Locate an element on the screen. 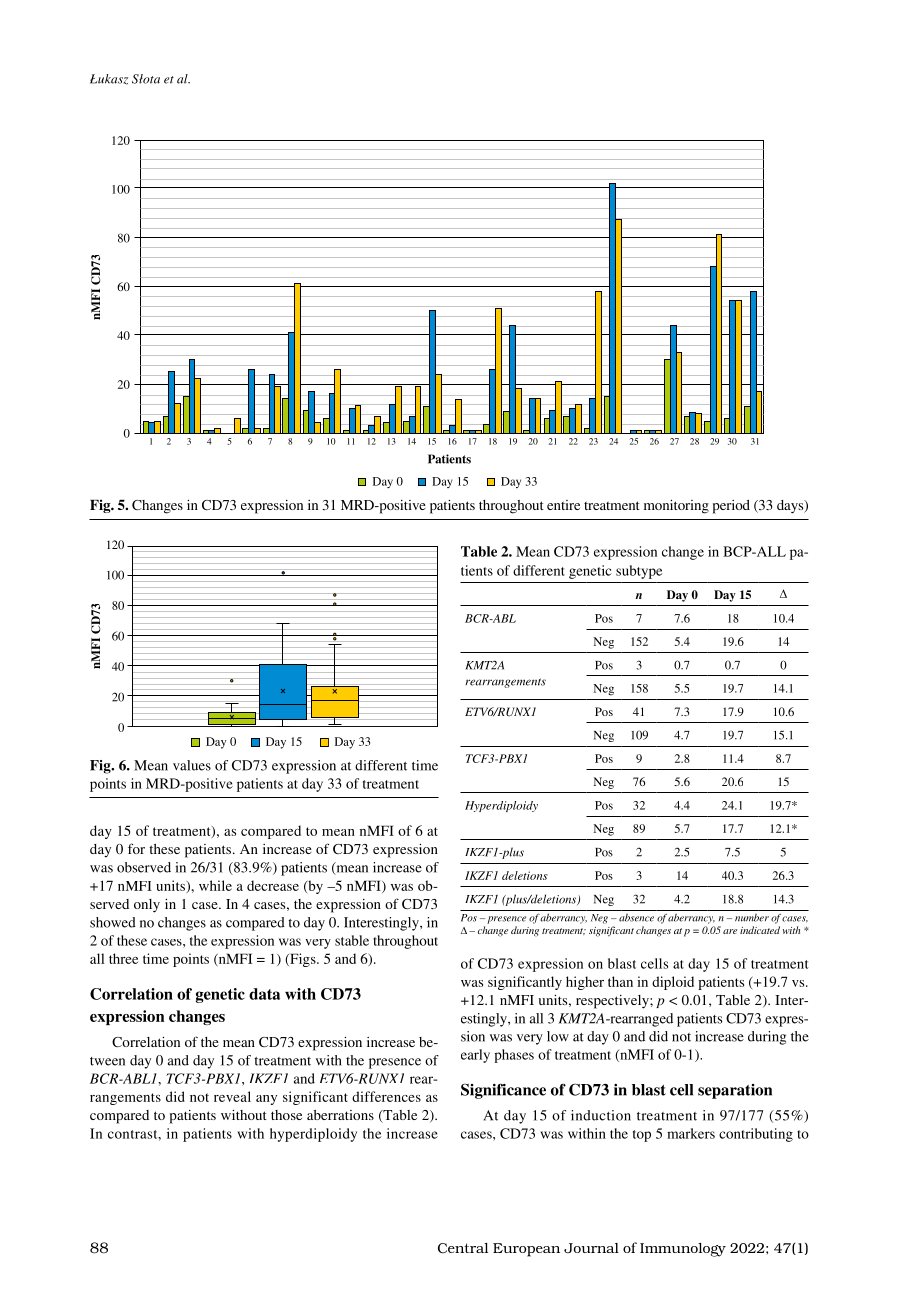  subtype is located at coordinates (639, 572).
